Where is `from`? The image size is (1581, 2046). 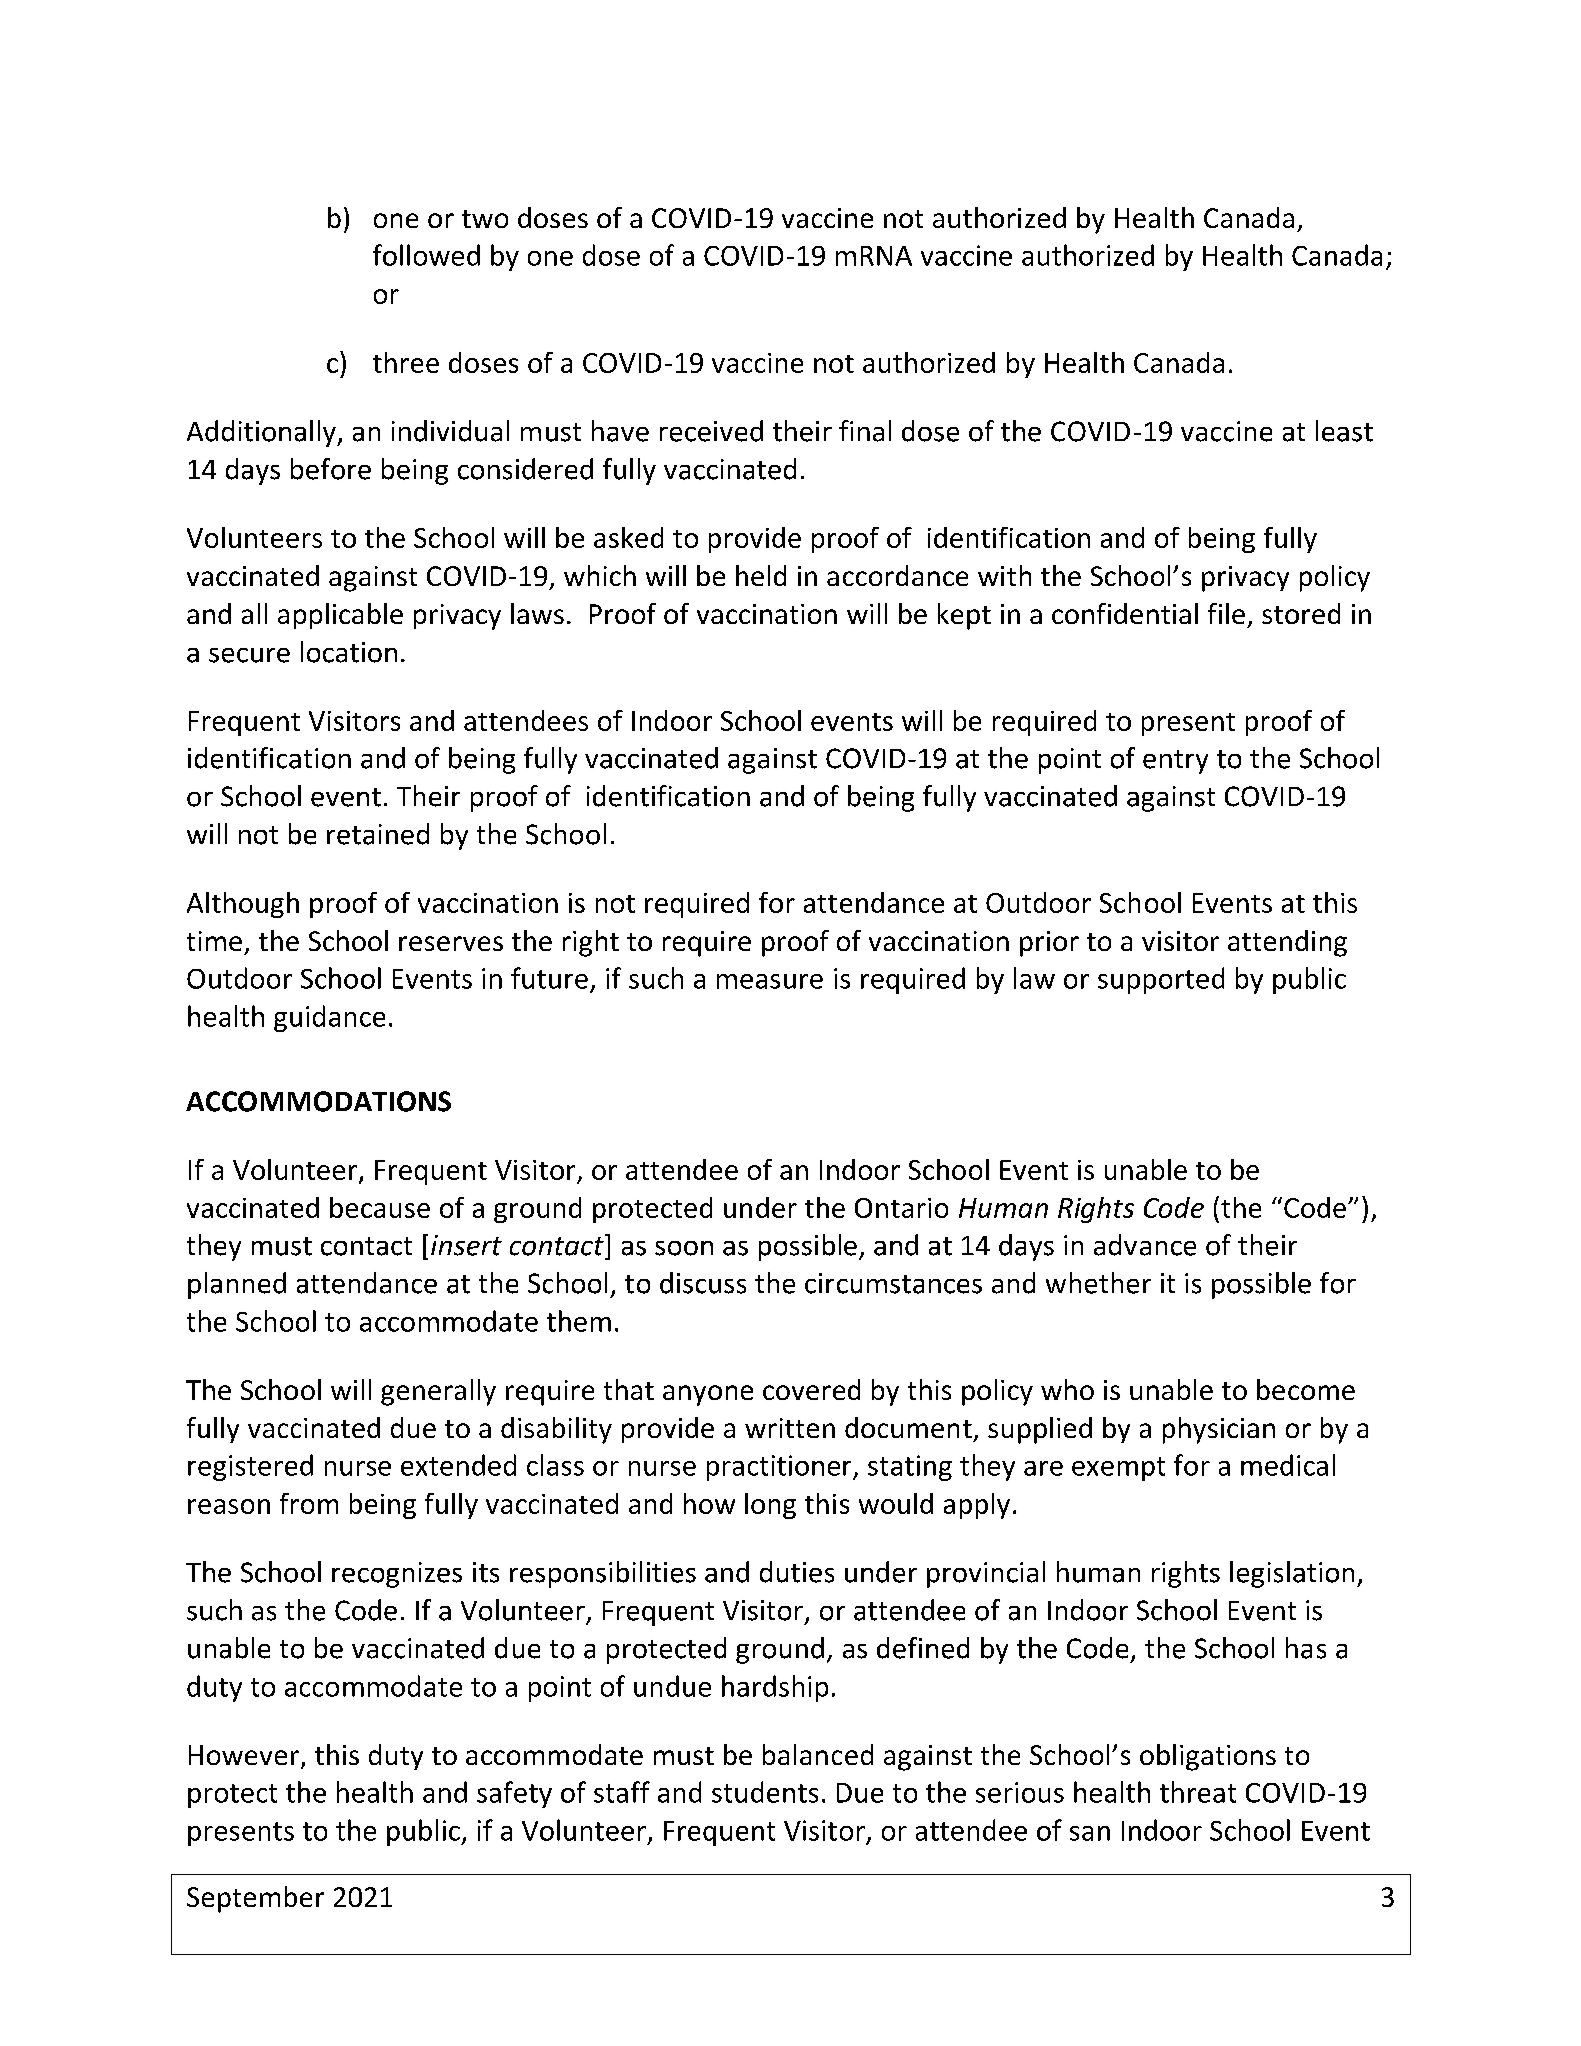
from is located at coordinates (309, 1503).
